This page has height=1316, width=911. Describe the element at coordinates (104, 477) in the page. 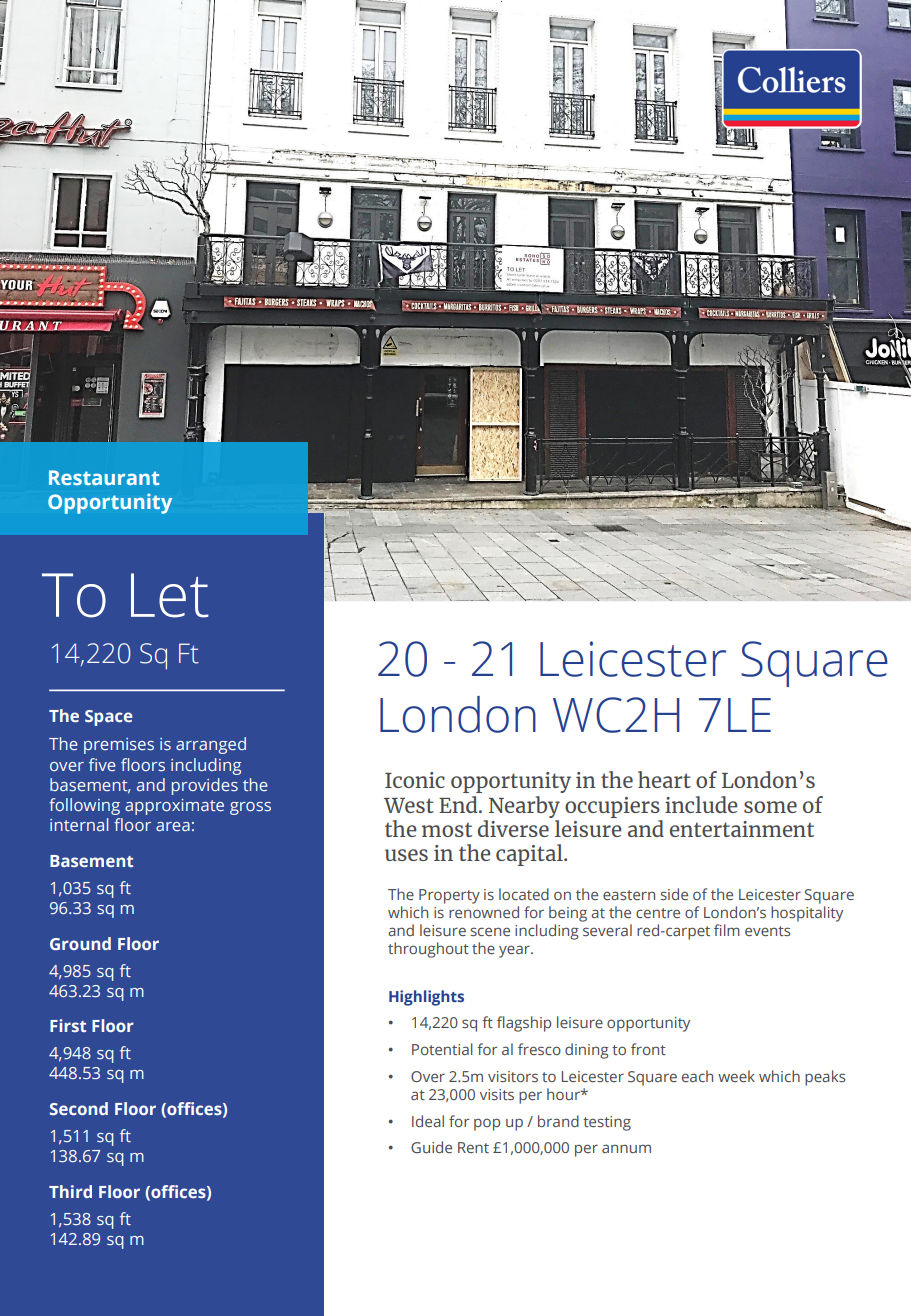

I see `Restaurant` at that location.
